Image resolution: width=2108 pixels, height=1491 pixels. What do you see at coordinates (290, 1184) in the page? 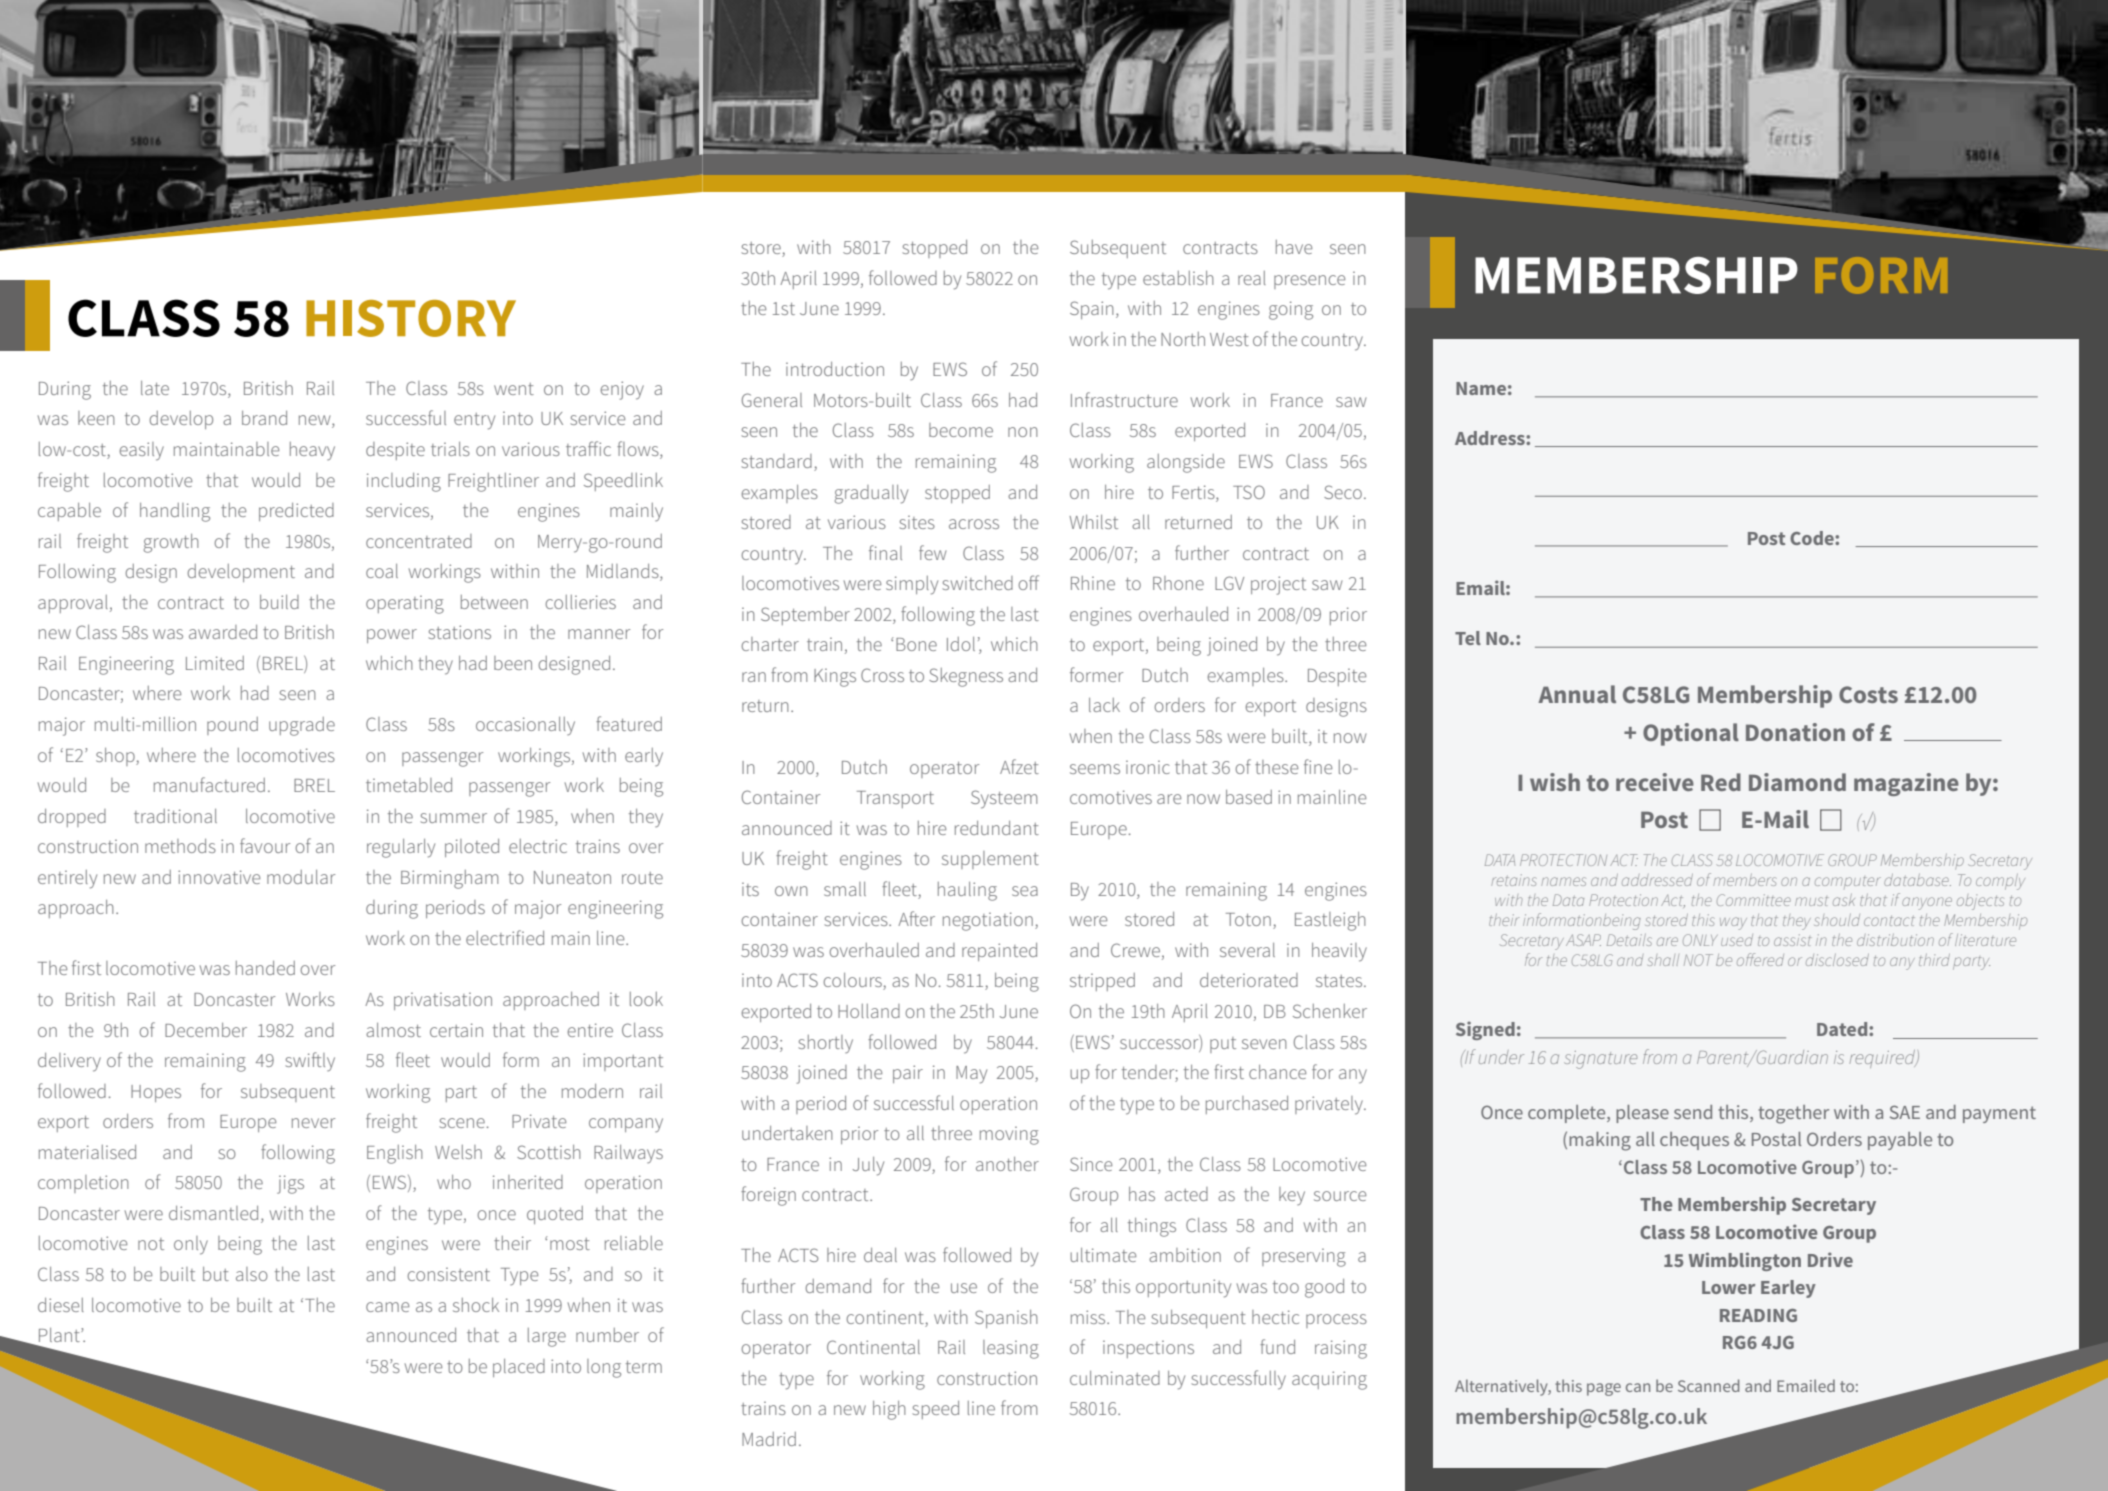
I see `jigs` at bounding box center [290, 1184].
